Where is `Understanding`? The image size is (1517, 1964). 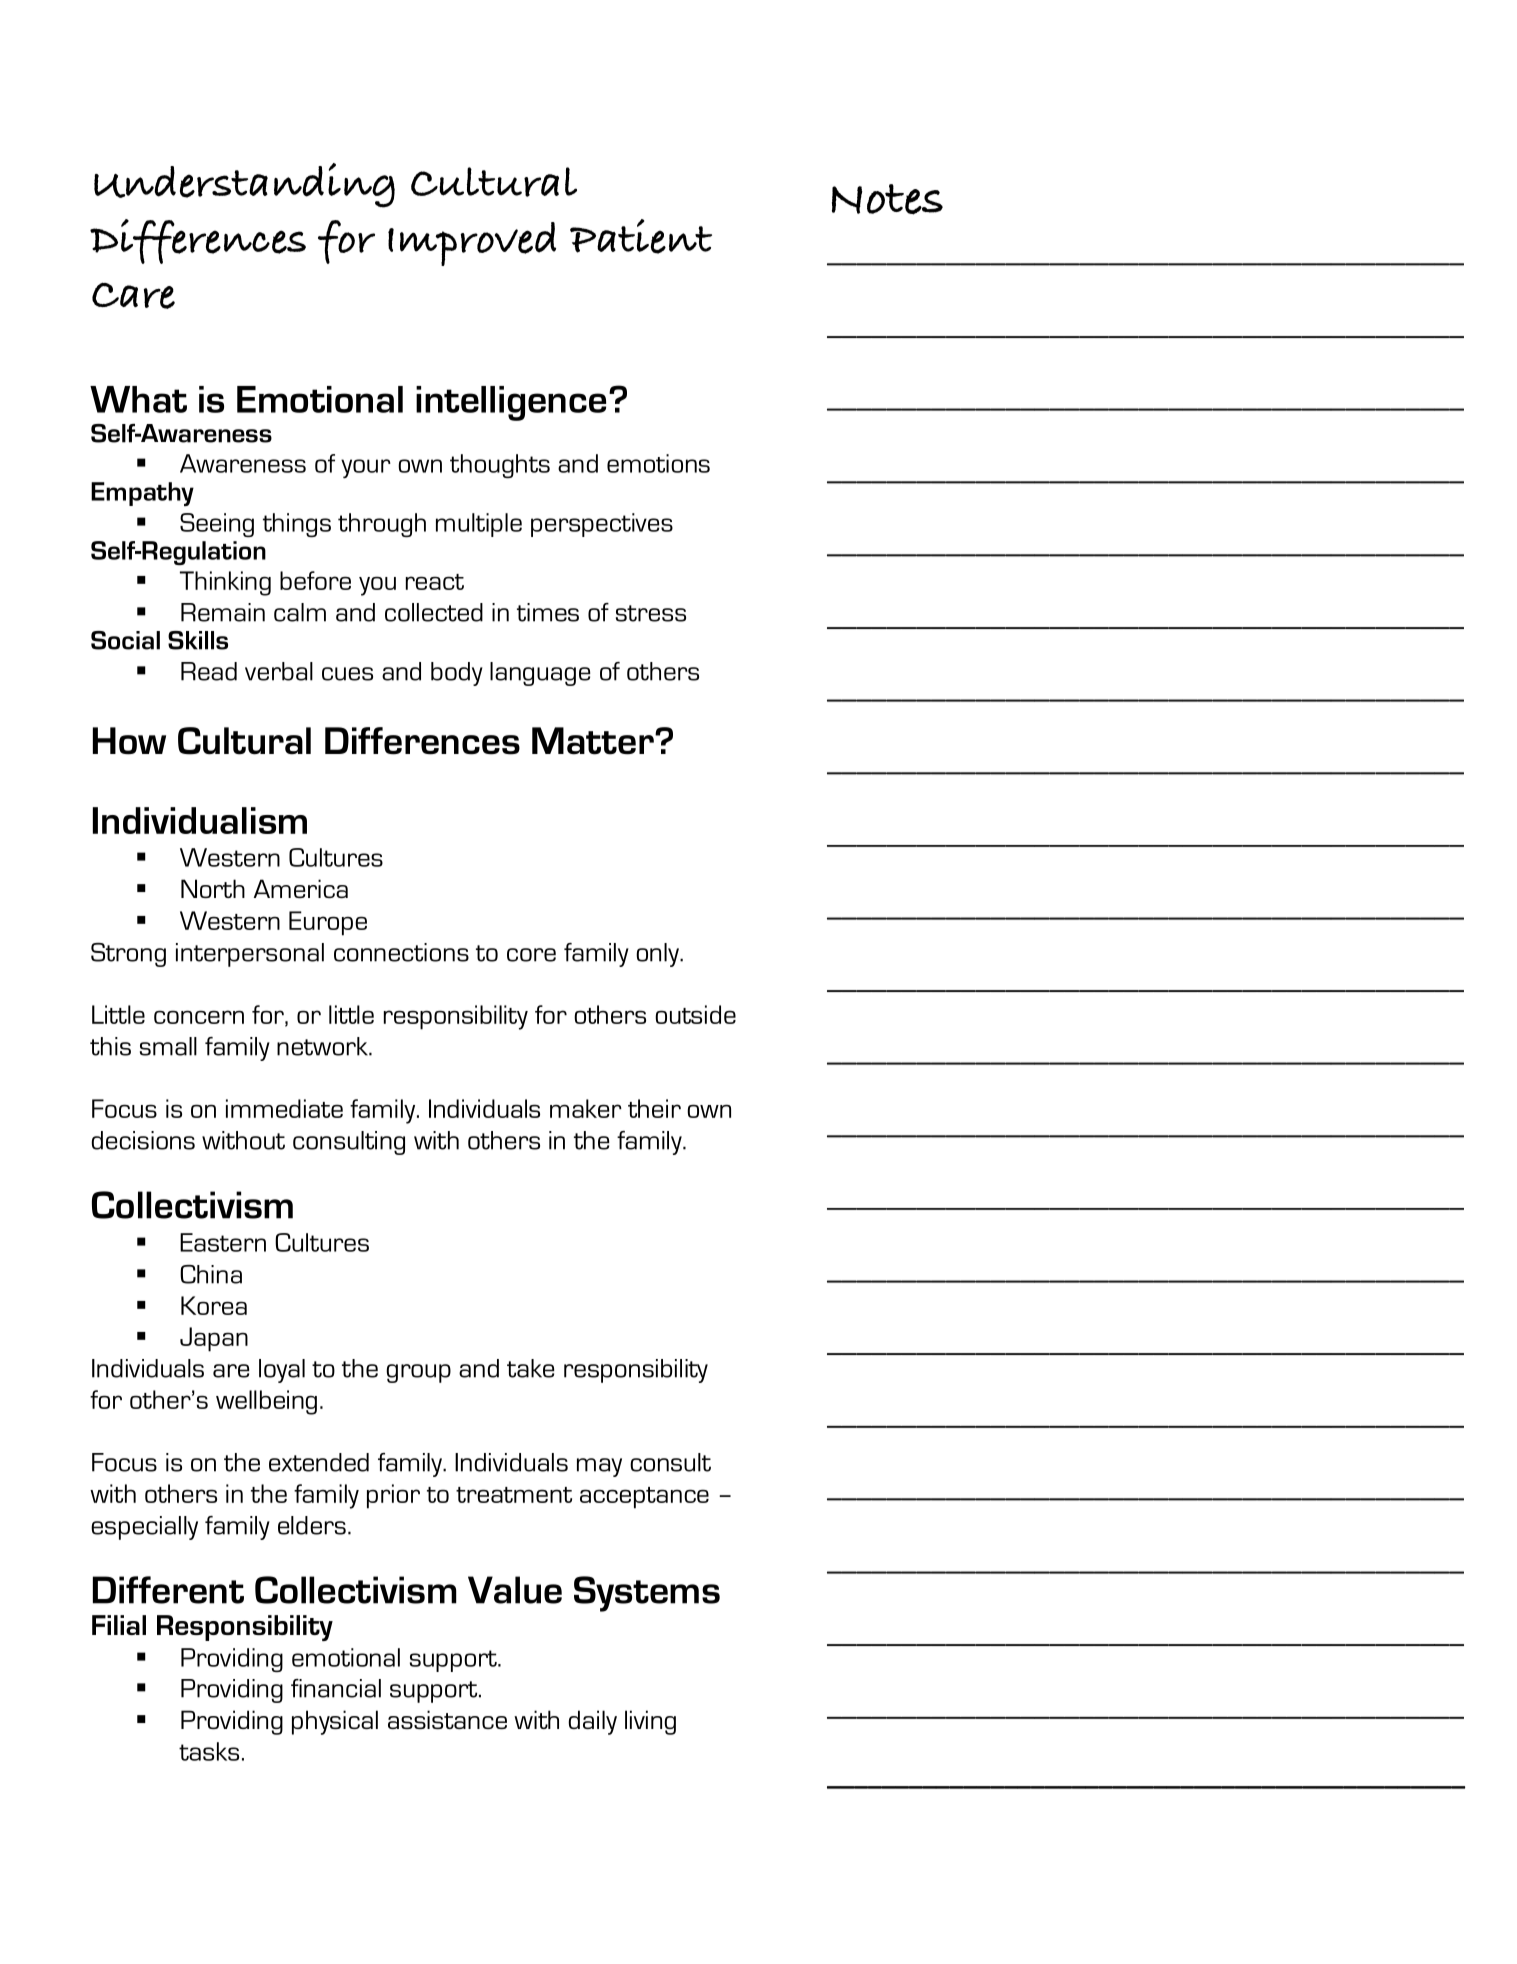
Understanding is located at coordinates (244, 185).
